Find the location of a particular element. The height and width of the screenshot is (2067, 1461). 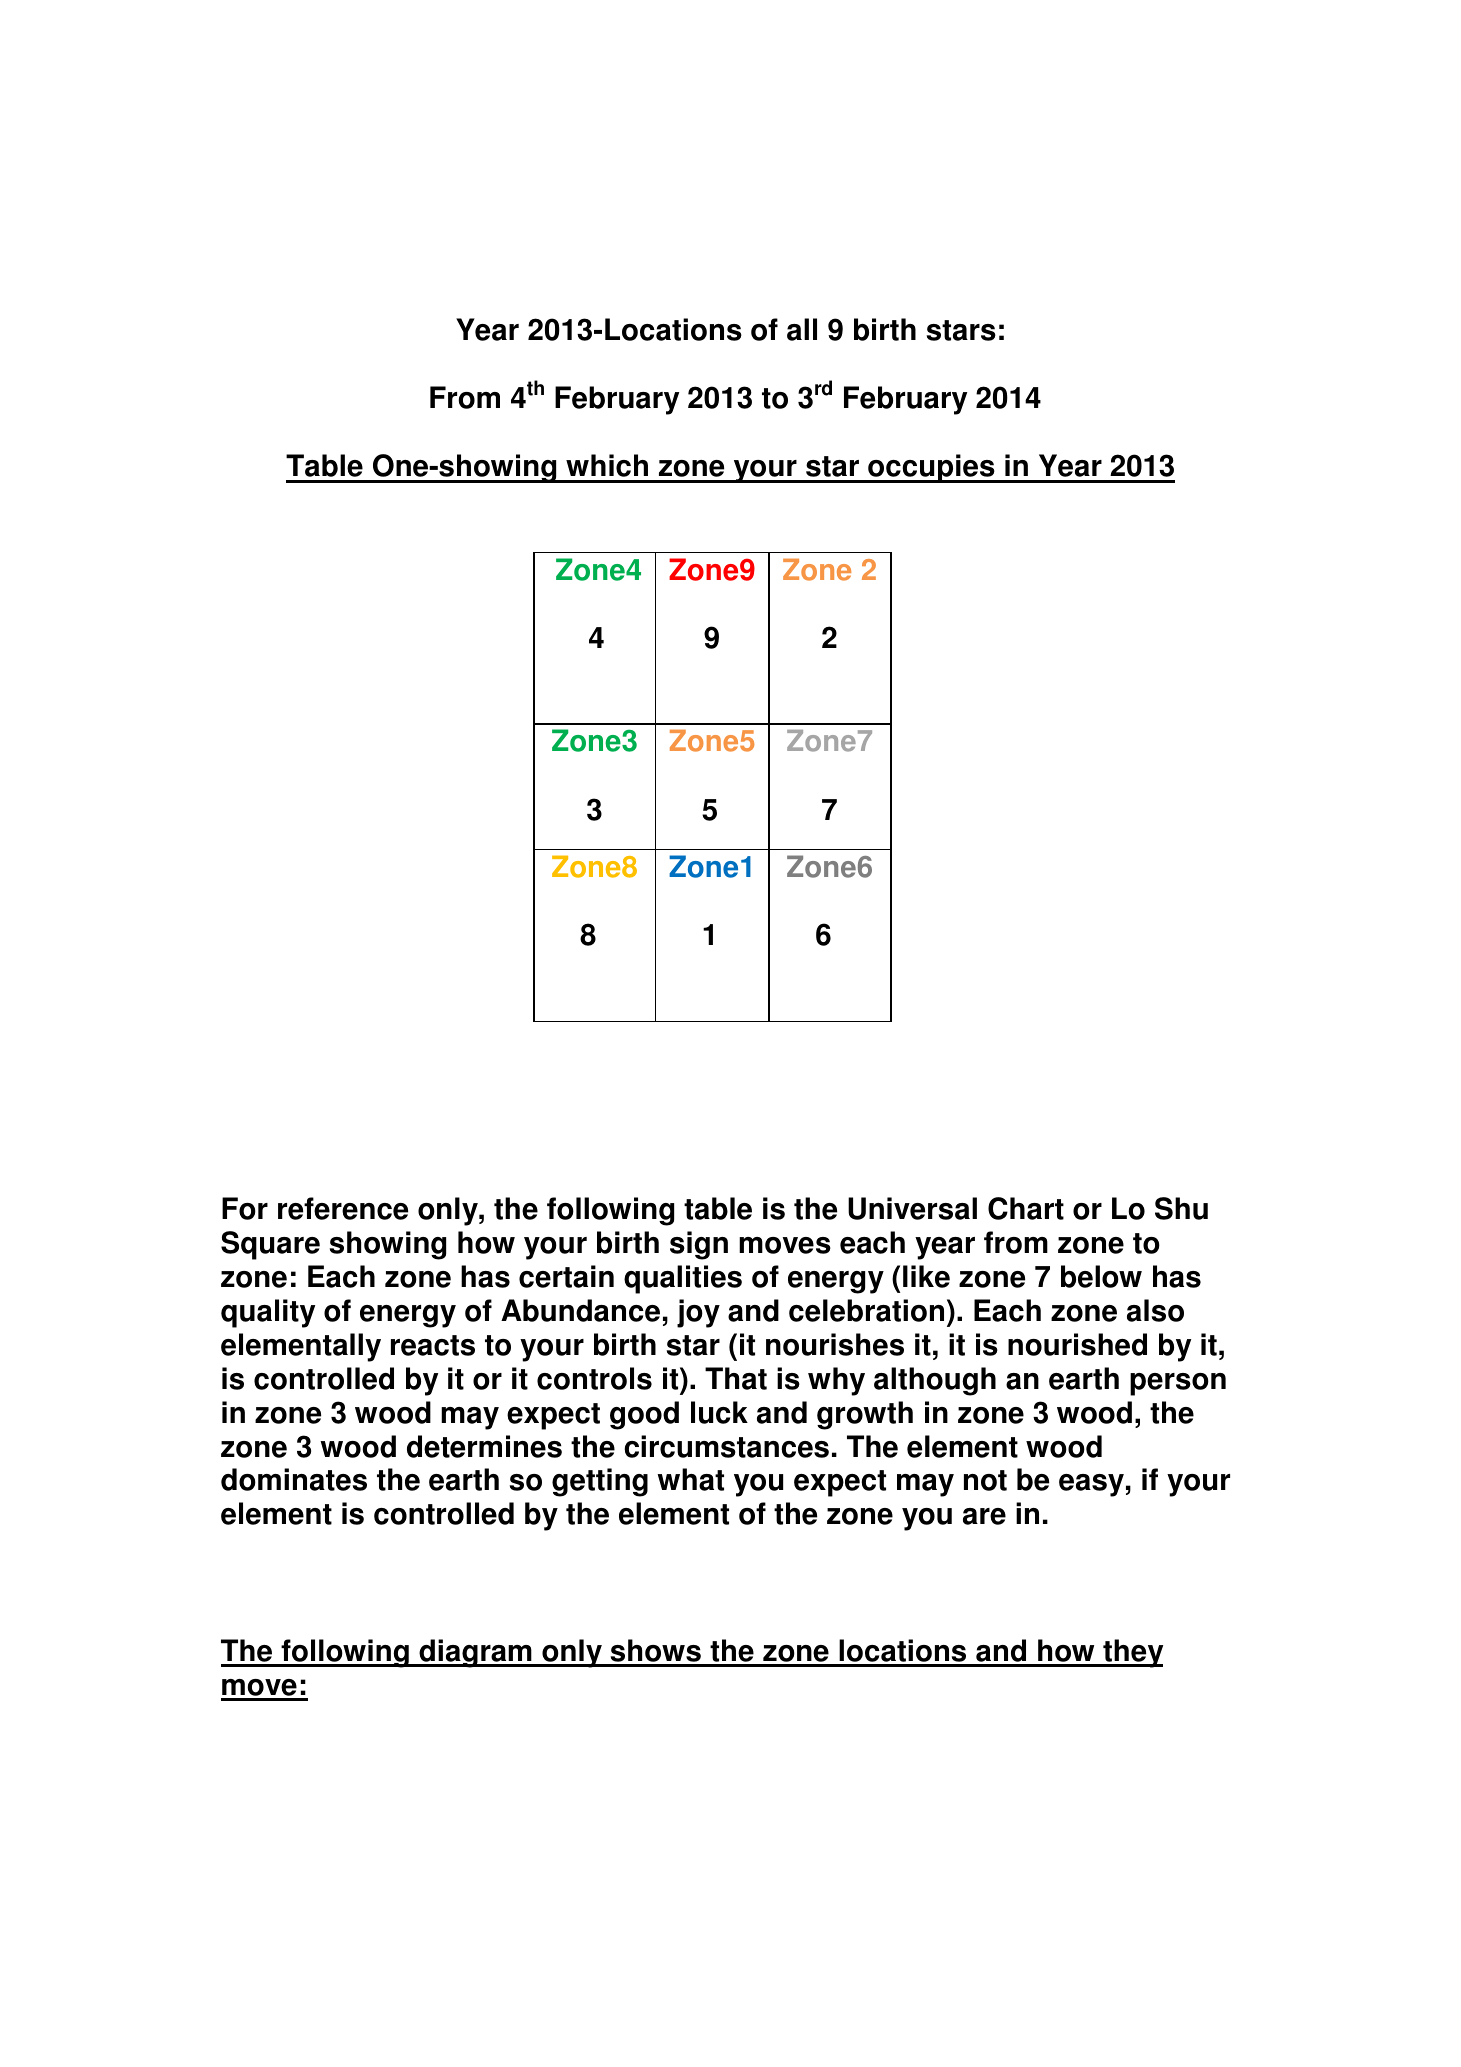

Chart is located at coordinates (1026, 1208).
